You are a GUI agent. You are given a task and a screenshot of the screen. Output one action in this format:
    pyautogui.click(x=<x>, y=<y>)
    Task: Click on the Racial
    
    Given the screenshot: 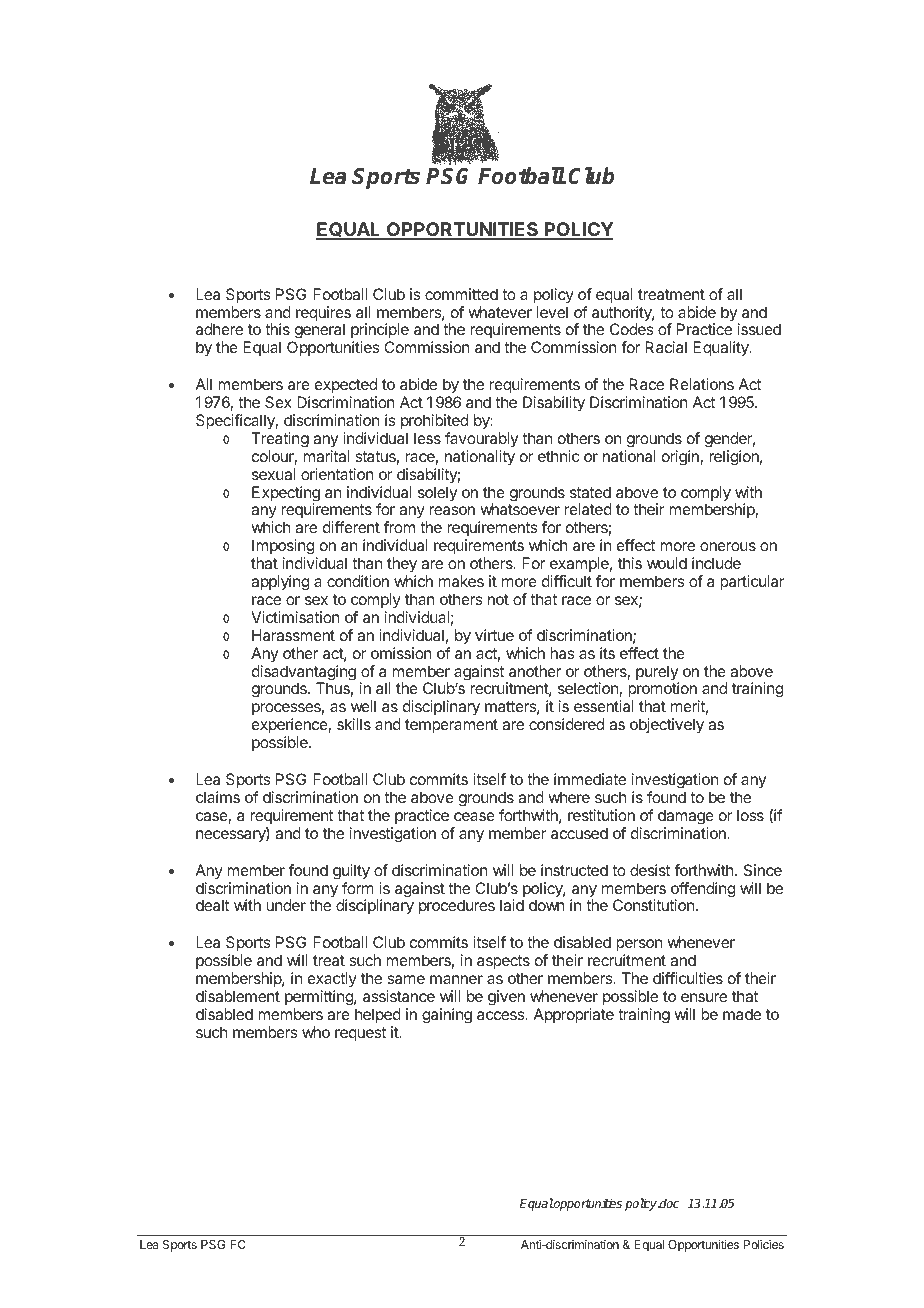 What is the action you would take?
    pyautogui.click(x=666, y=347)
